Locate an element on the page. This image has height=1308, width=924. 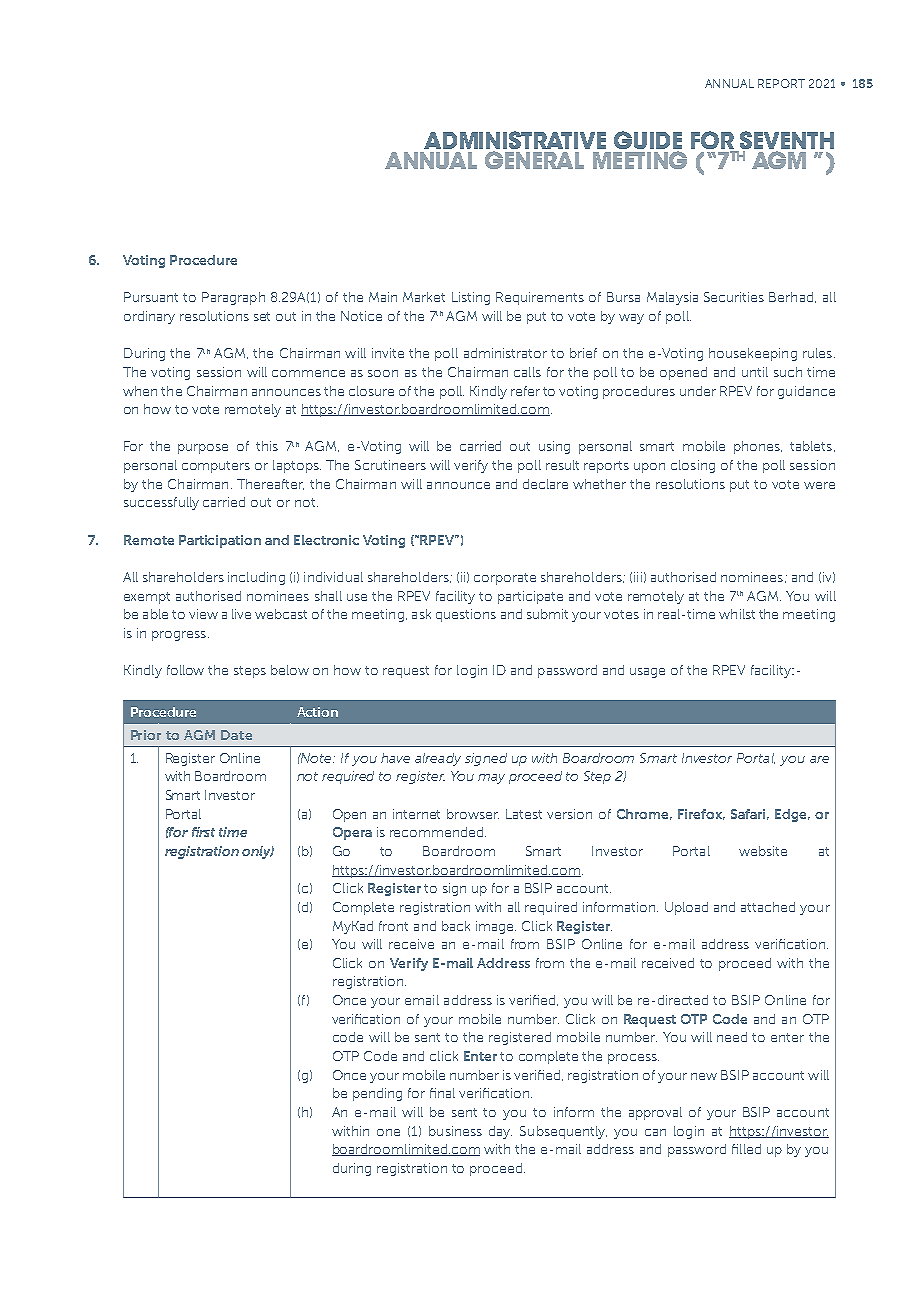
ADMINISTRATIVE is located at coordinates (515, 141).
